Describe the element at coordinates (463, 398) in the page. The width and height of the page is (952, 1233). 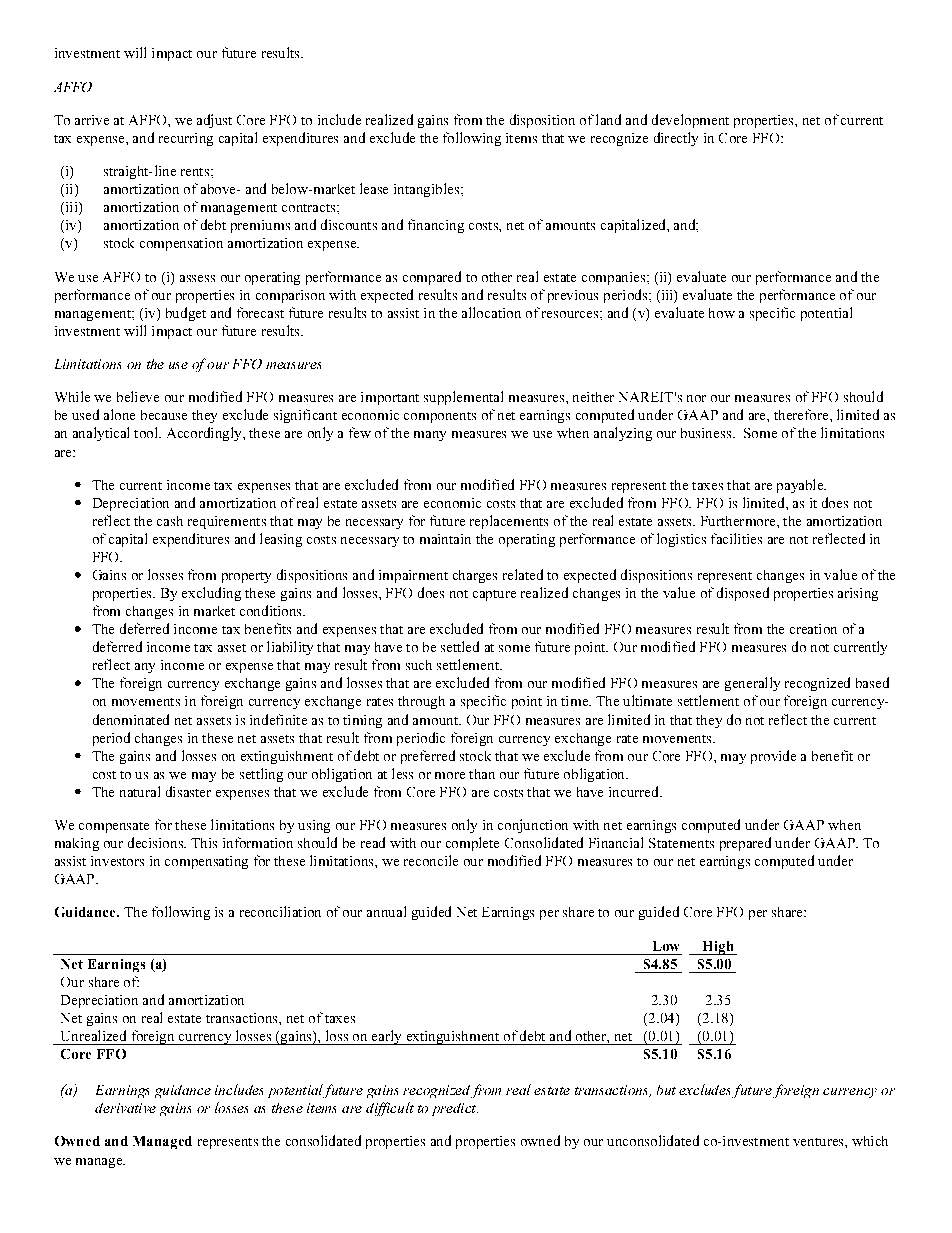
I see `supplemental` at that location.
